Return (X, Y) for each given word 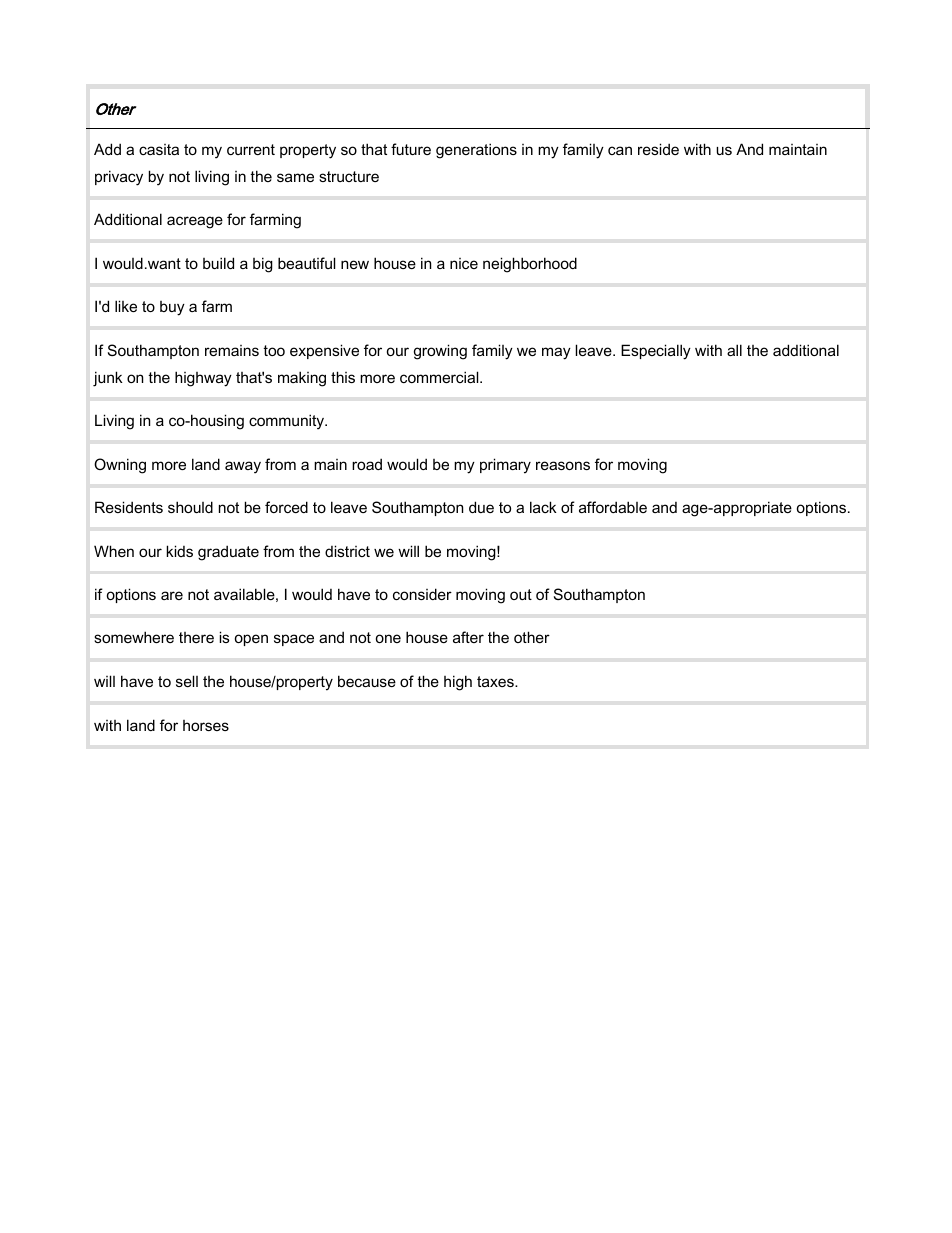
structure (349, 176)
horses (206, 725)
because (367, 681)
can (620, 150)
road (367, 464)
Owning (120, 466)
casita (159, 149)
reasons (563, 465)
